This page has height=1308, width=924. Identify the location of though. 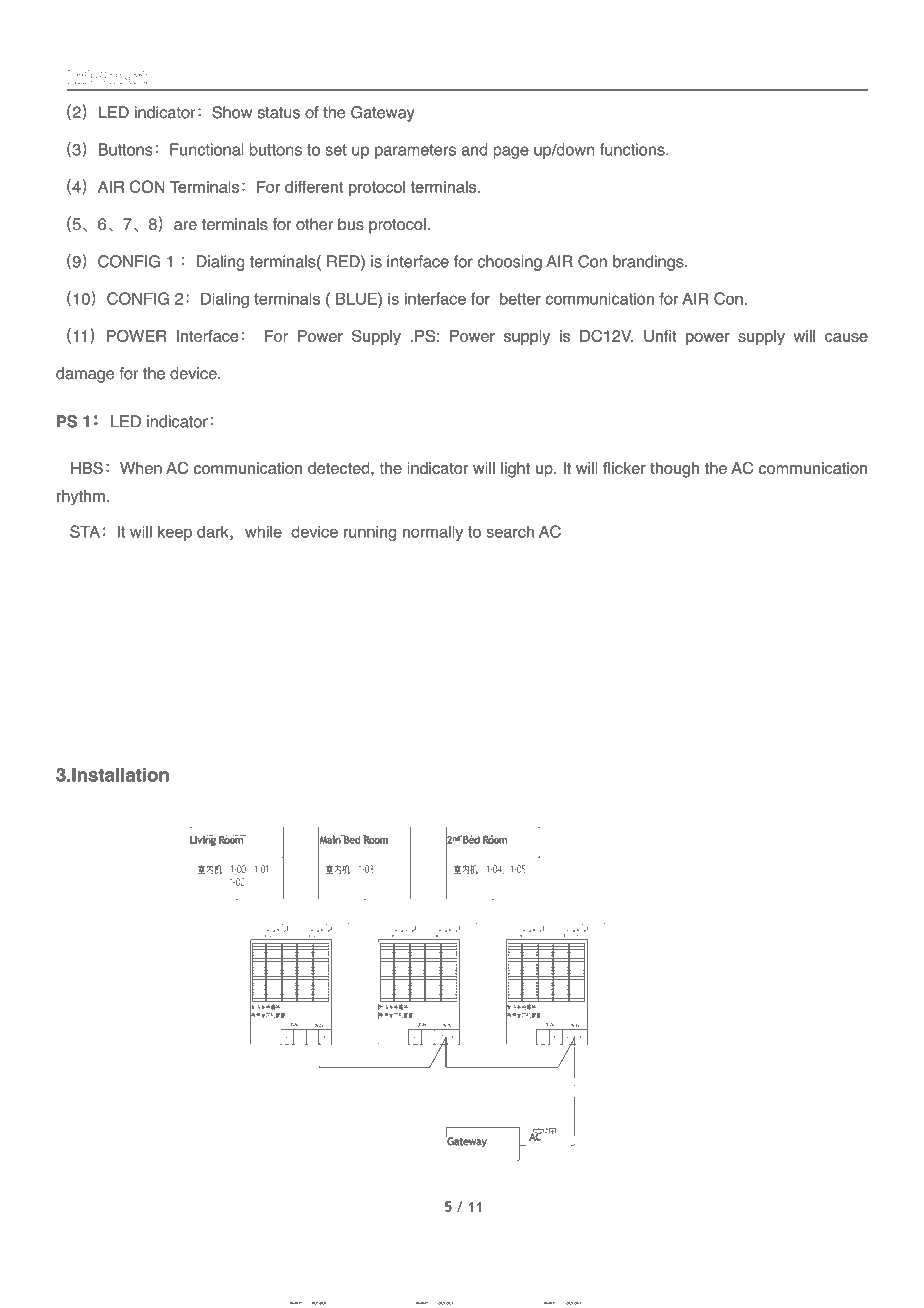
(674, 470).
